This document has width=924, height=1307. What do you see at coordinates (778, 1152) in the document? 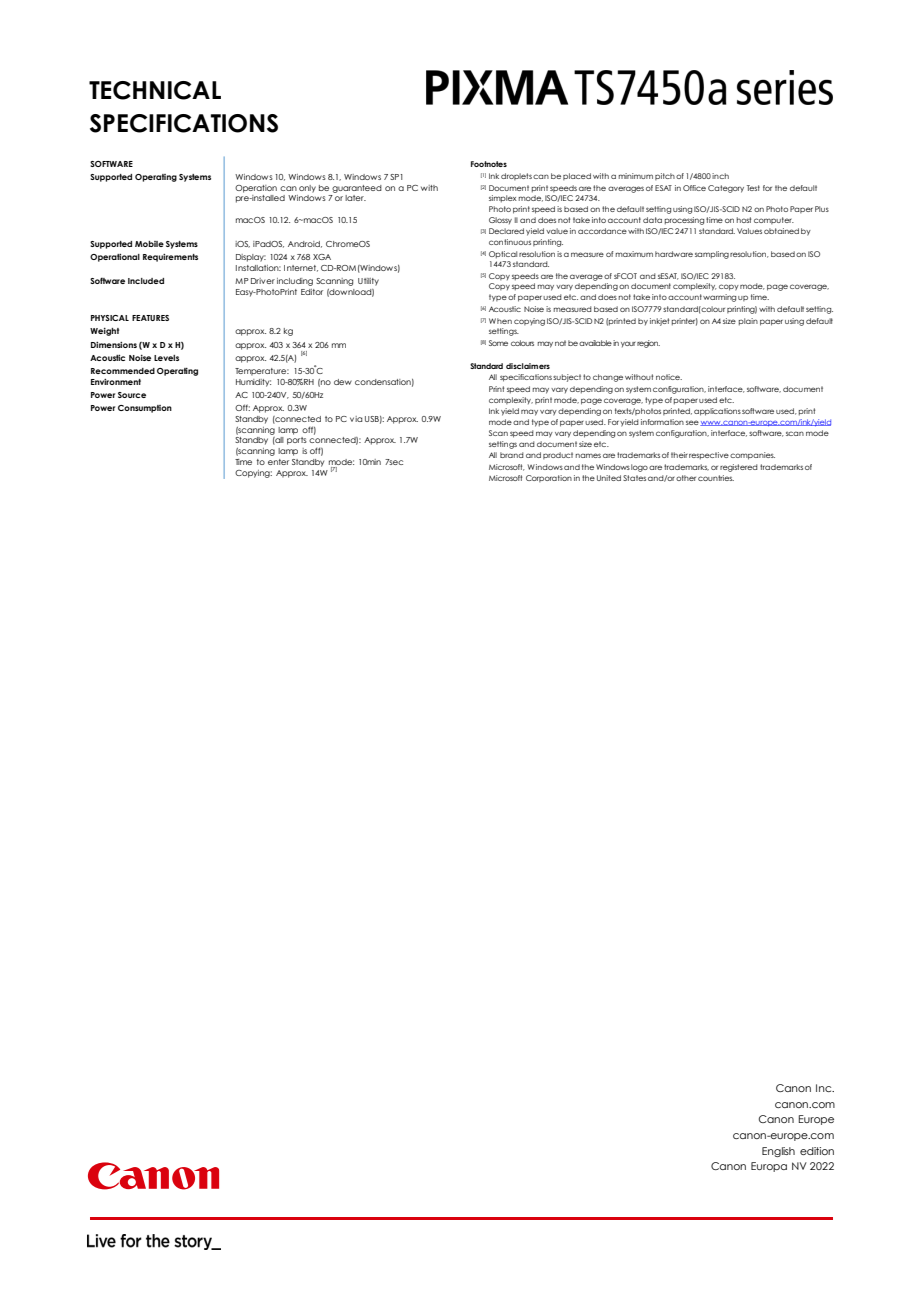
I see `English` at bounding box center [778, 1152].
